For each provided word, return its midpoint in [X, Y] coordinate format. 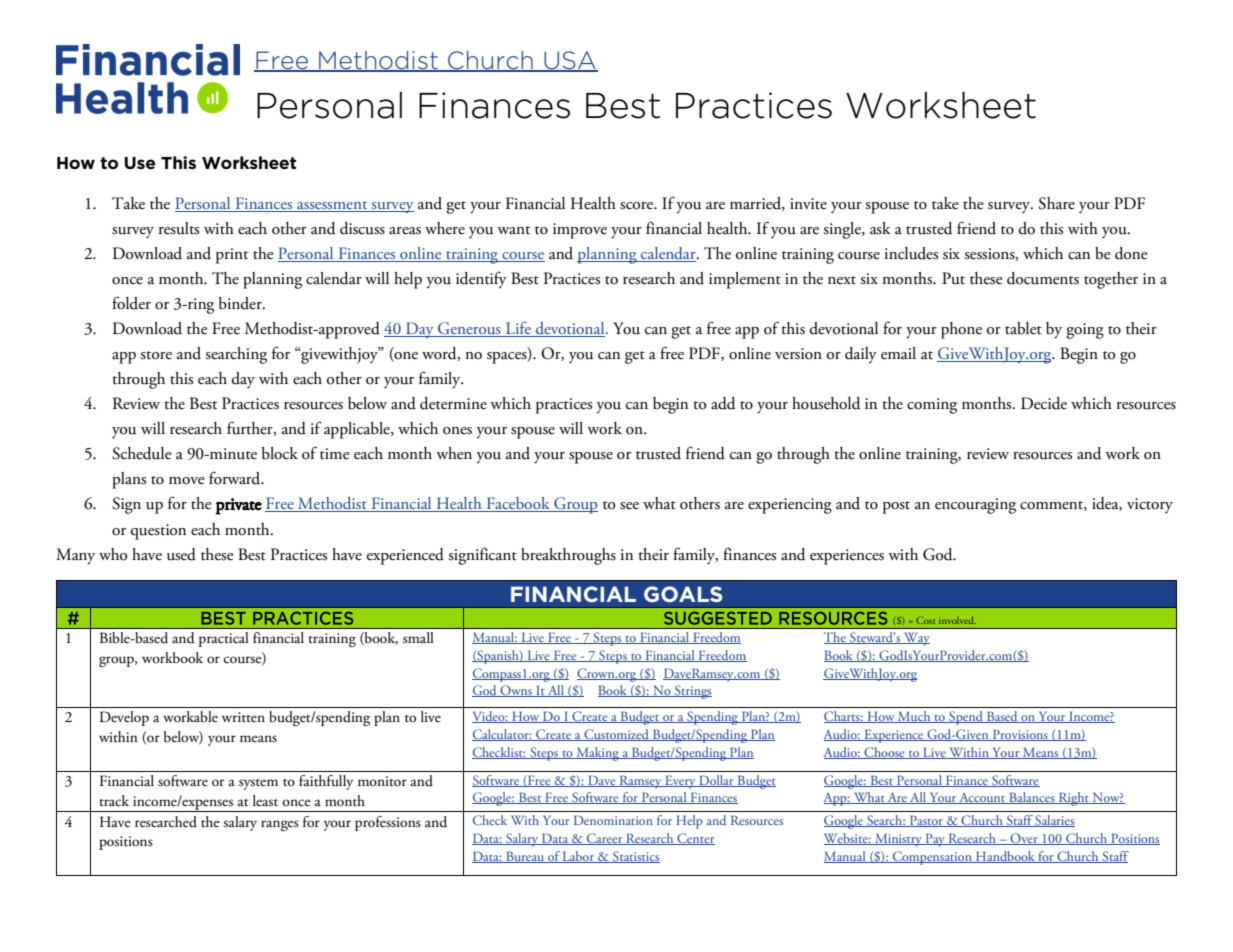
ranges [280, 825]
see [629, 506]
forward [236, 478]
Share [1056, 203]
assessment [332, 206]
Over [1024, 839]
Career [605, 839]
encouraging [975, 506]
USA [570, 61]
